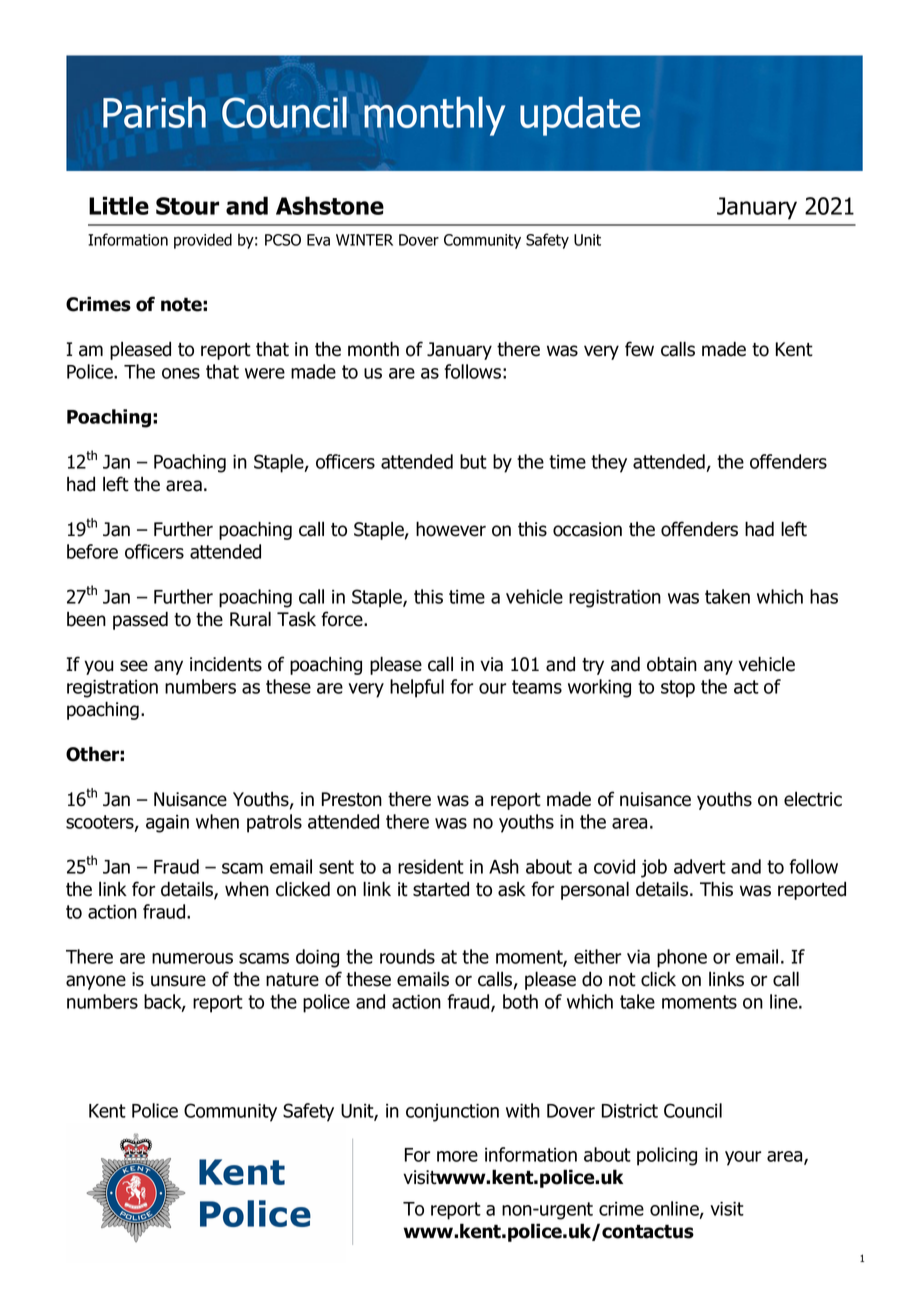 The height and width of the image is (1308, 924). What do you see at coordinates (154, 112) in the image?
I see `Parish` at bounding box center [154, 112].
